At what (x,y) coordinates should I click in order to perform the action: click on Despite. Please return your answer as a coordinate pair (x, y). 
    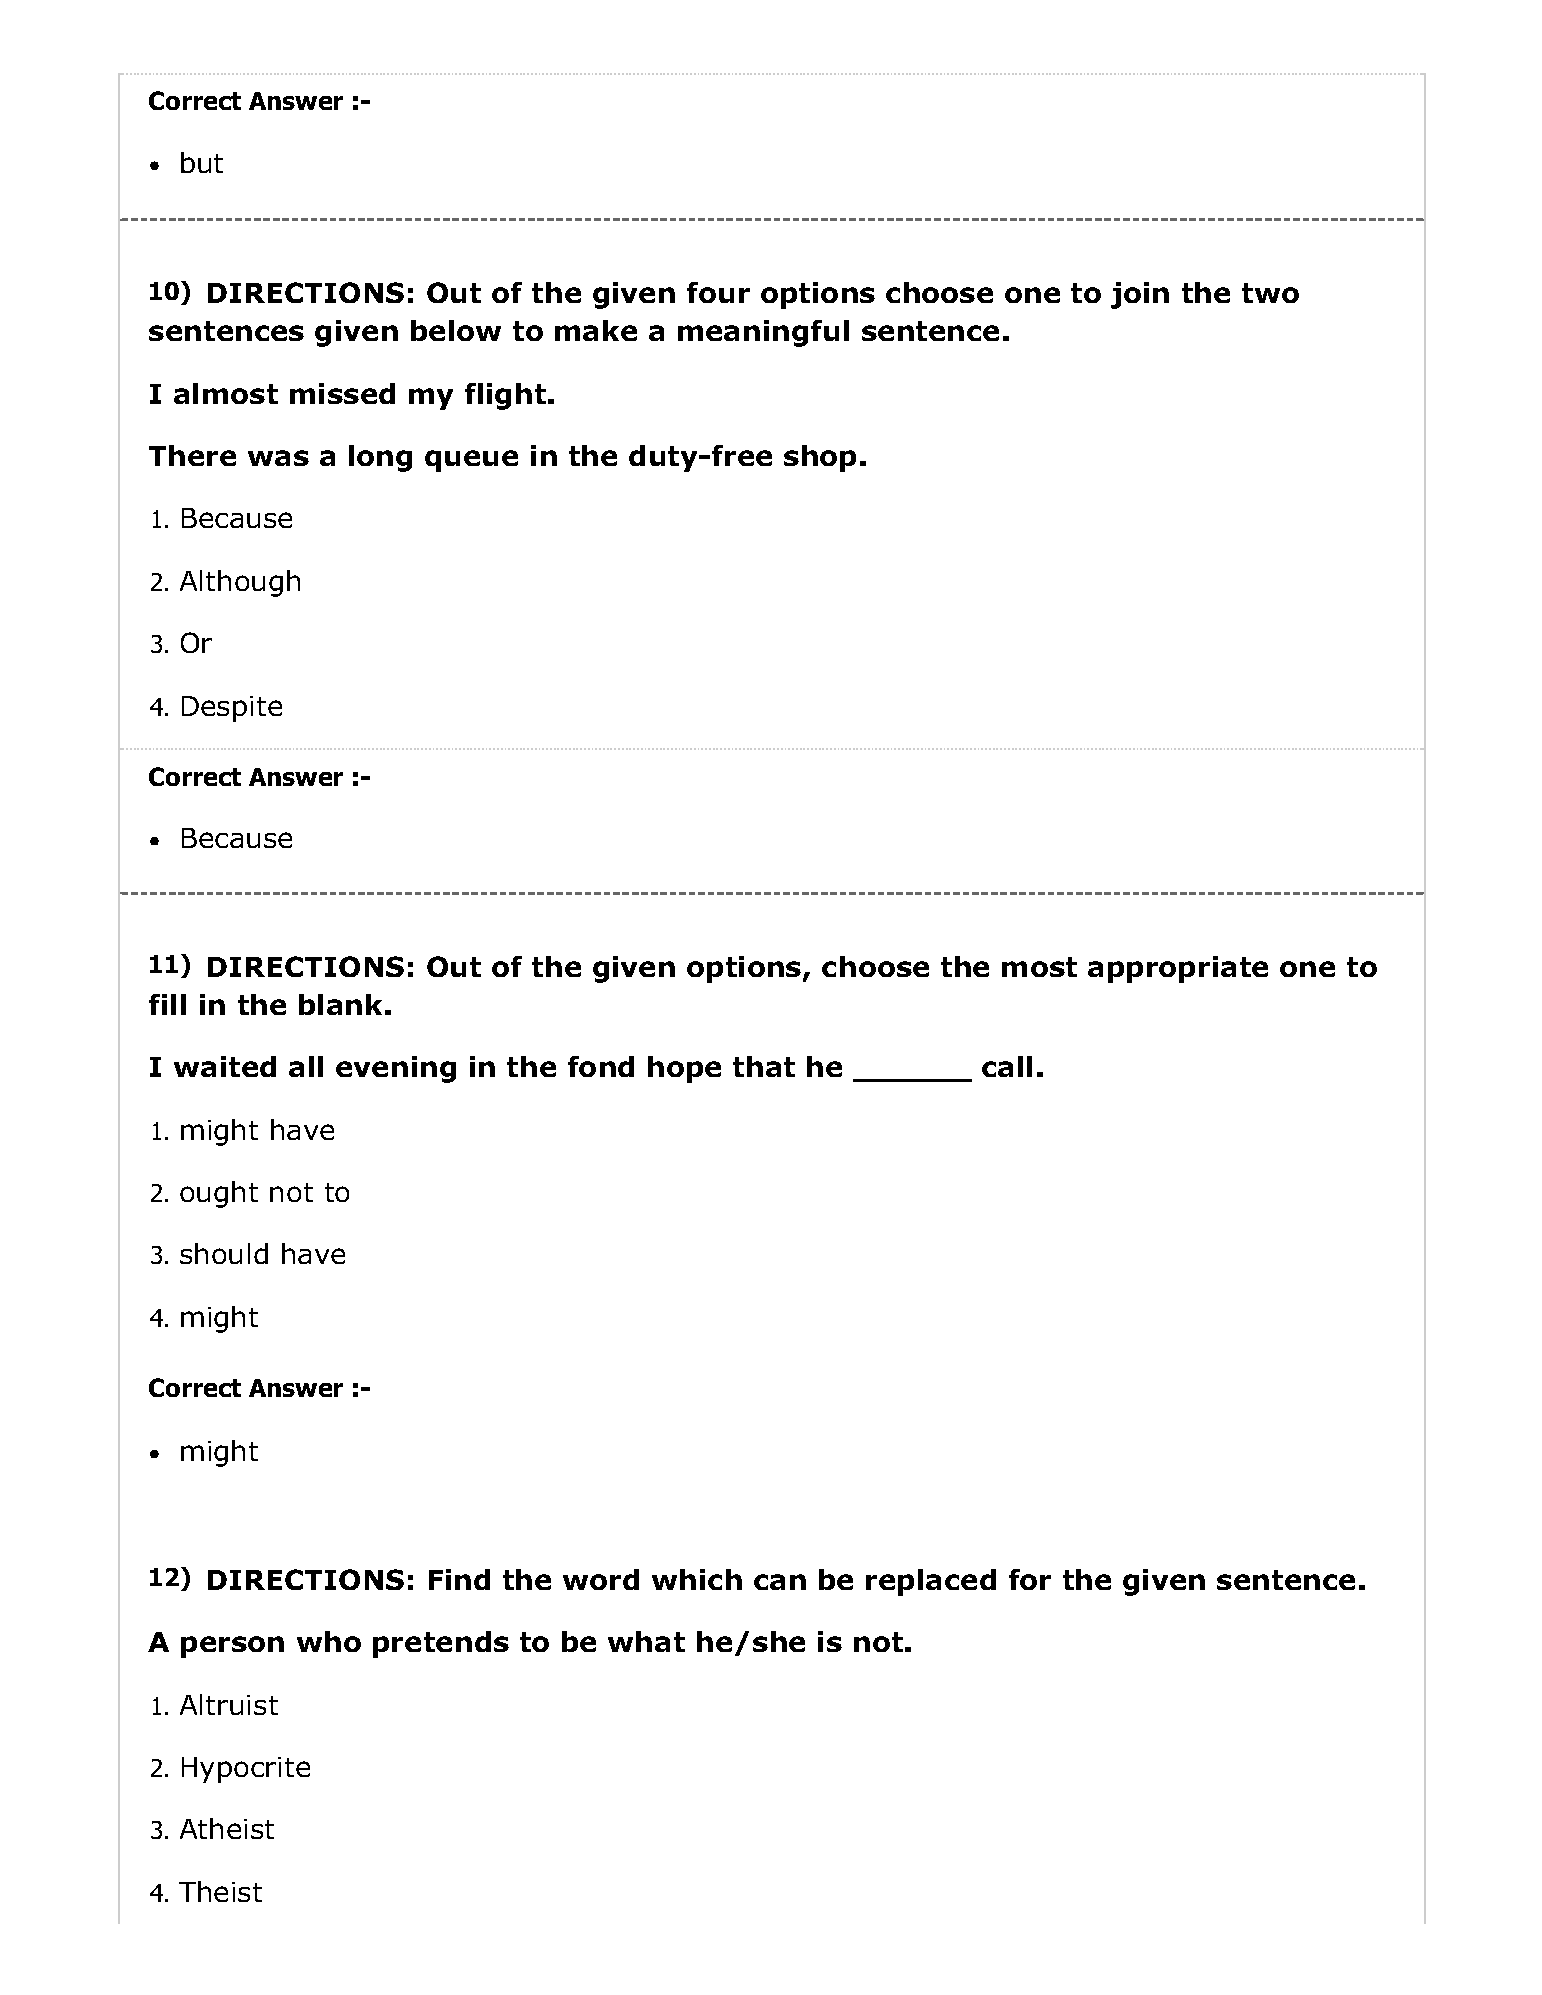
    Looking at the image, I should click on (232, 709).
